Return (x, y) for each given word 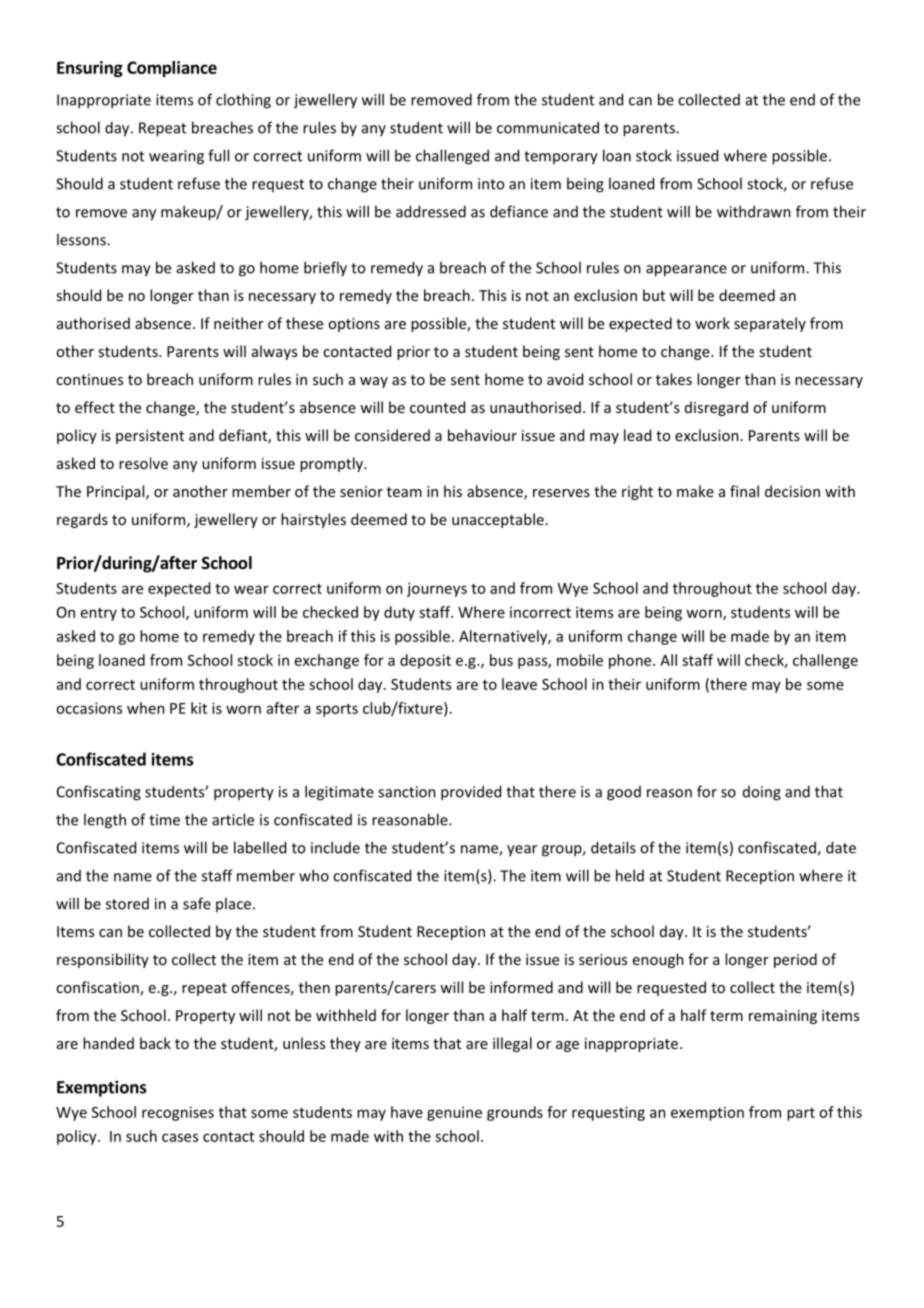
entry (99, 614)
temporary (561, 158)
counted (437, 407)
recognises (178, 1113)
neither (239, 323)
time (164, 820)
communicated (548, 127)
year (522, 851)
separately (770, 324)
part (801, 1114)
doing (762, 793)
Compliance (172, 69)
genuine (454, 1113)
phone (631, 661)
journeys (437, 589)
